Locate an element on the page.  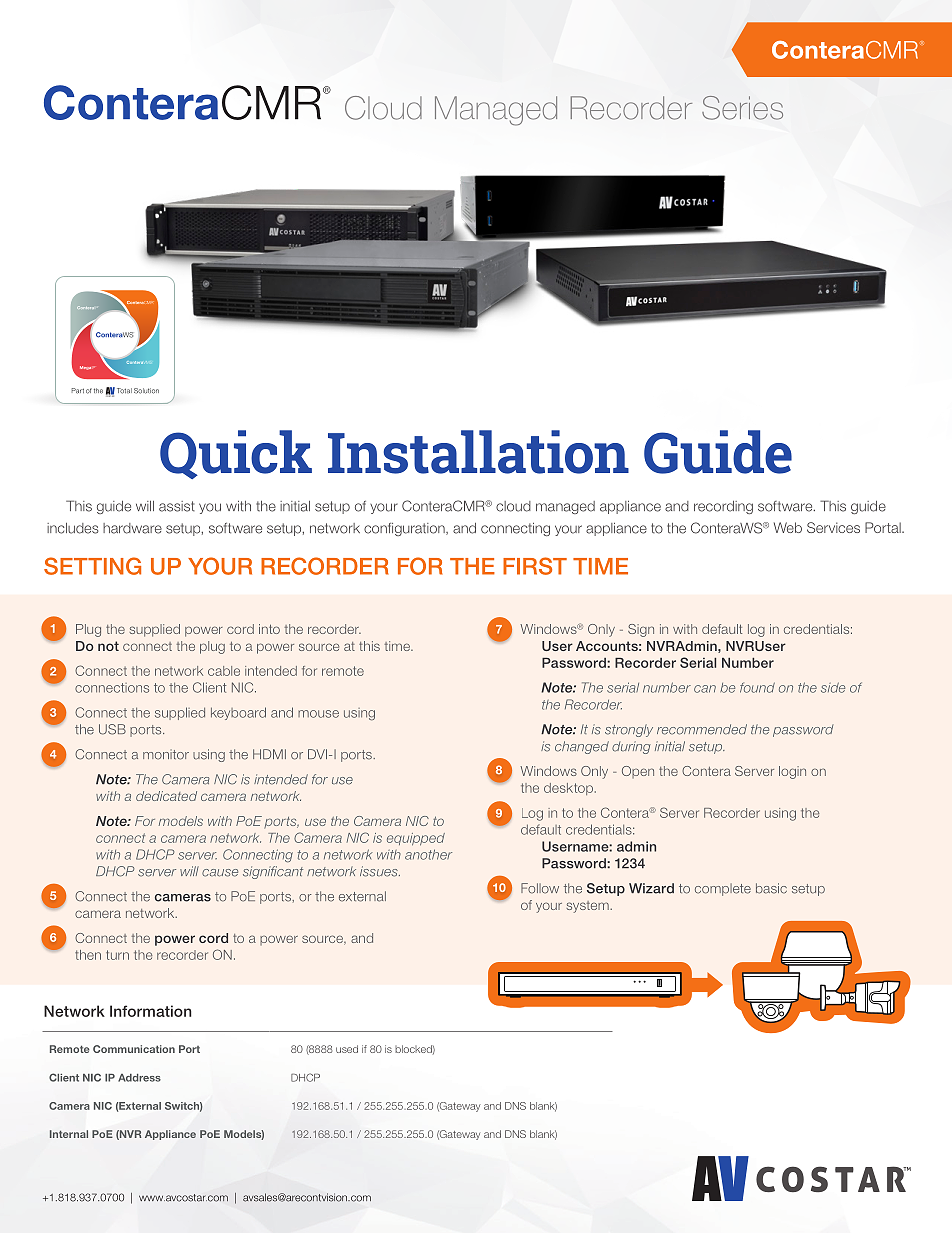
Installation is located at coordinates (478, 452).
